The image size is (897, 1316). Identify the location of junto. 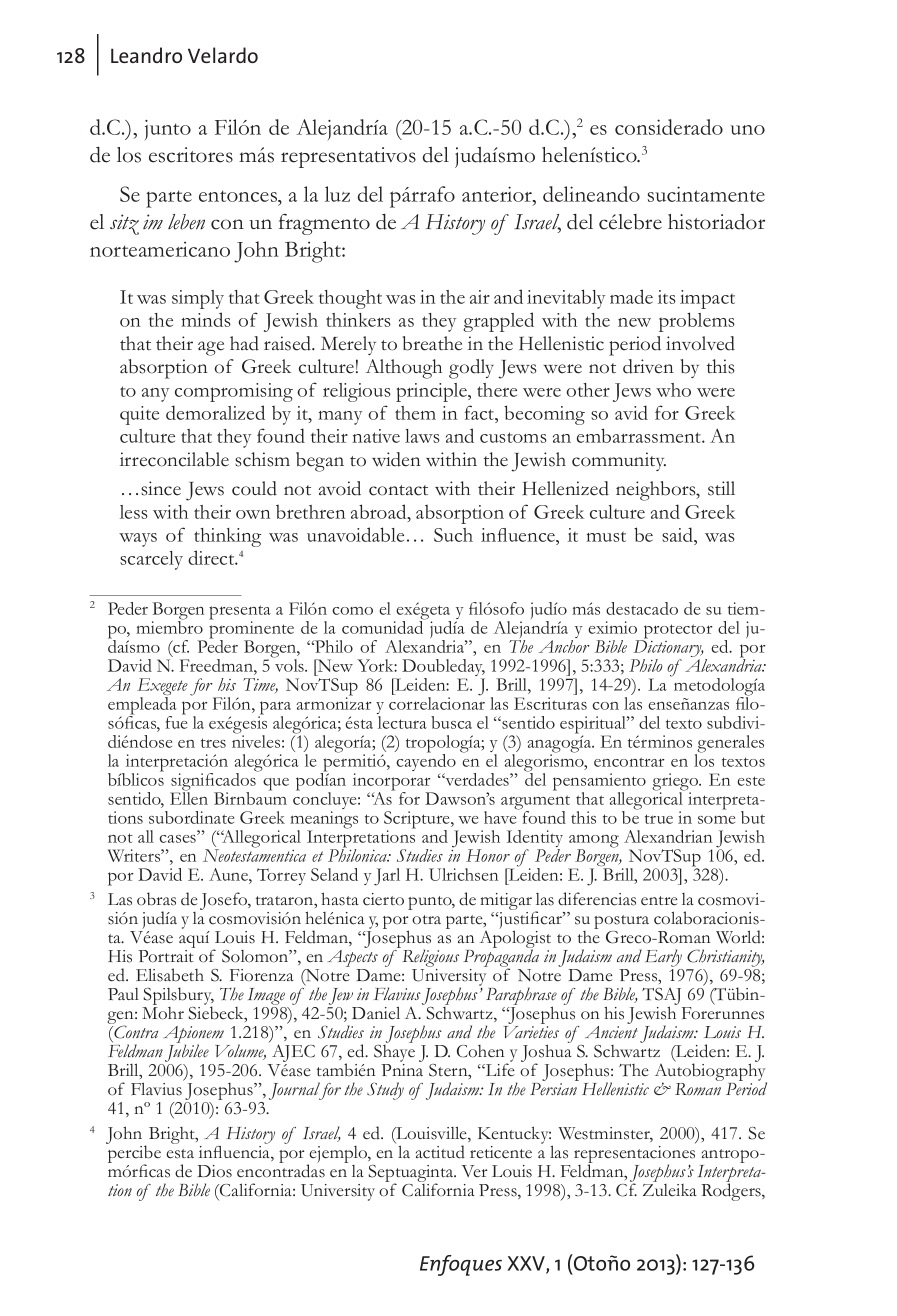
(168, 130).
